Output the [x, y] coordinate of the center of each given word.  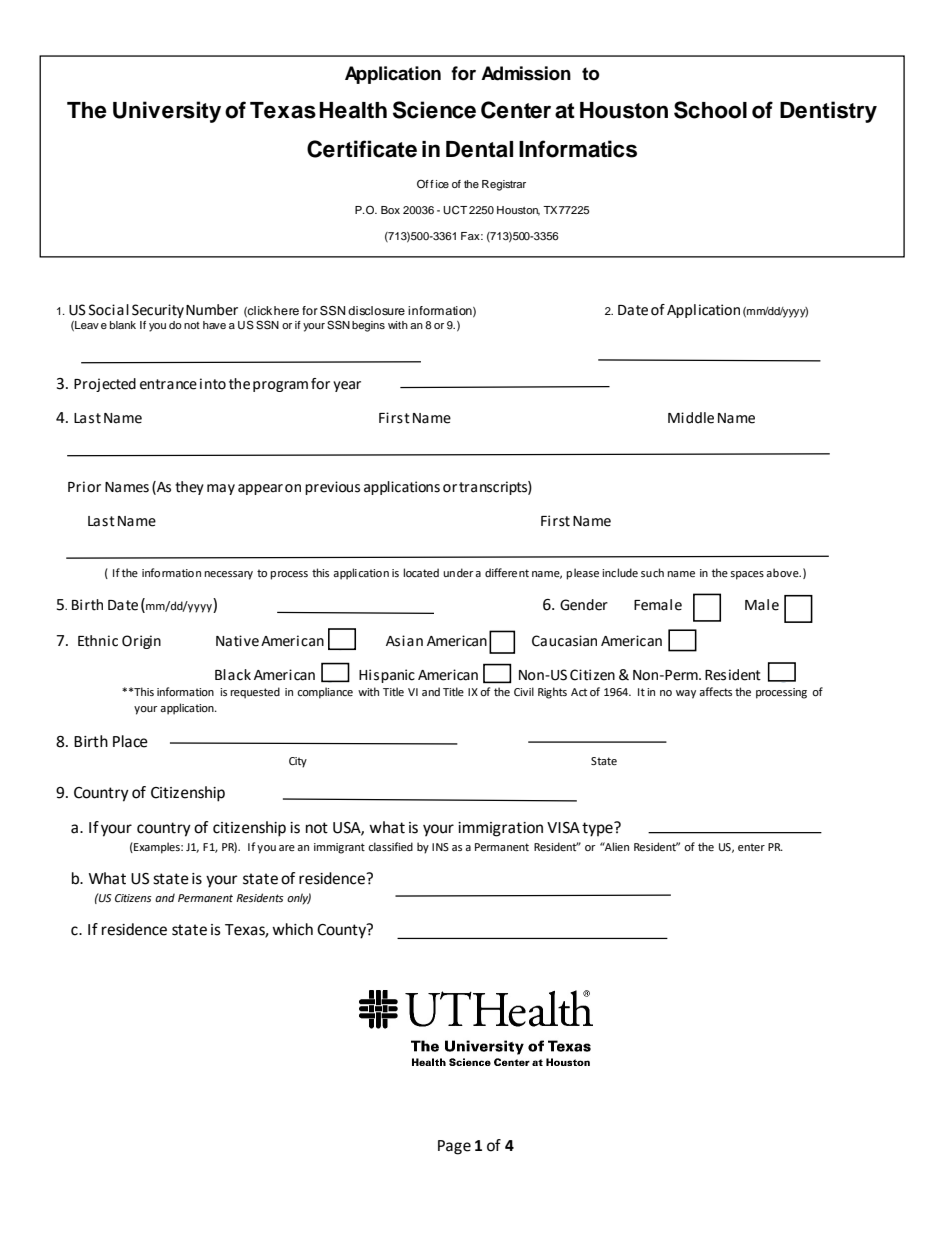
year [347, 386]
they [189, 488]
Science [434, 110]
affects [715, 691]
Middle [691, 418]
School [710, 110]
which [292, 929]
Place [130, 741]
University [167, 112]
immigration [500, 829]
